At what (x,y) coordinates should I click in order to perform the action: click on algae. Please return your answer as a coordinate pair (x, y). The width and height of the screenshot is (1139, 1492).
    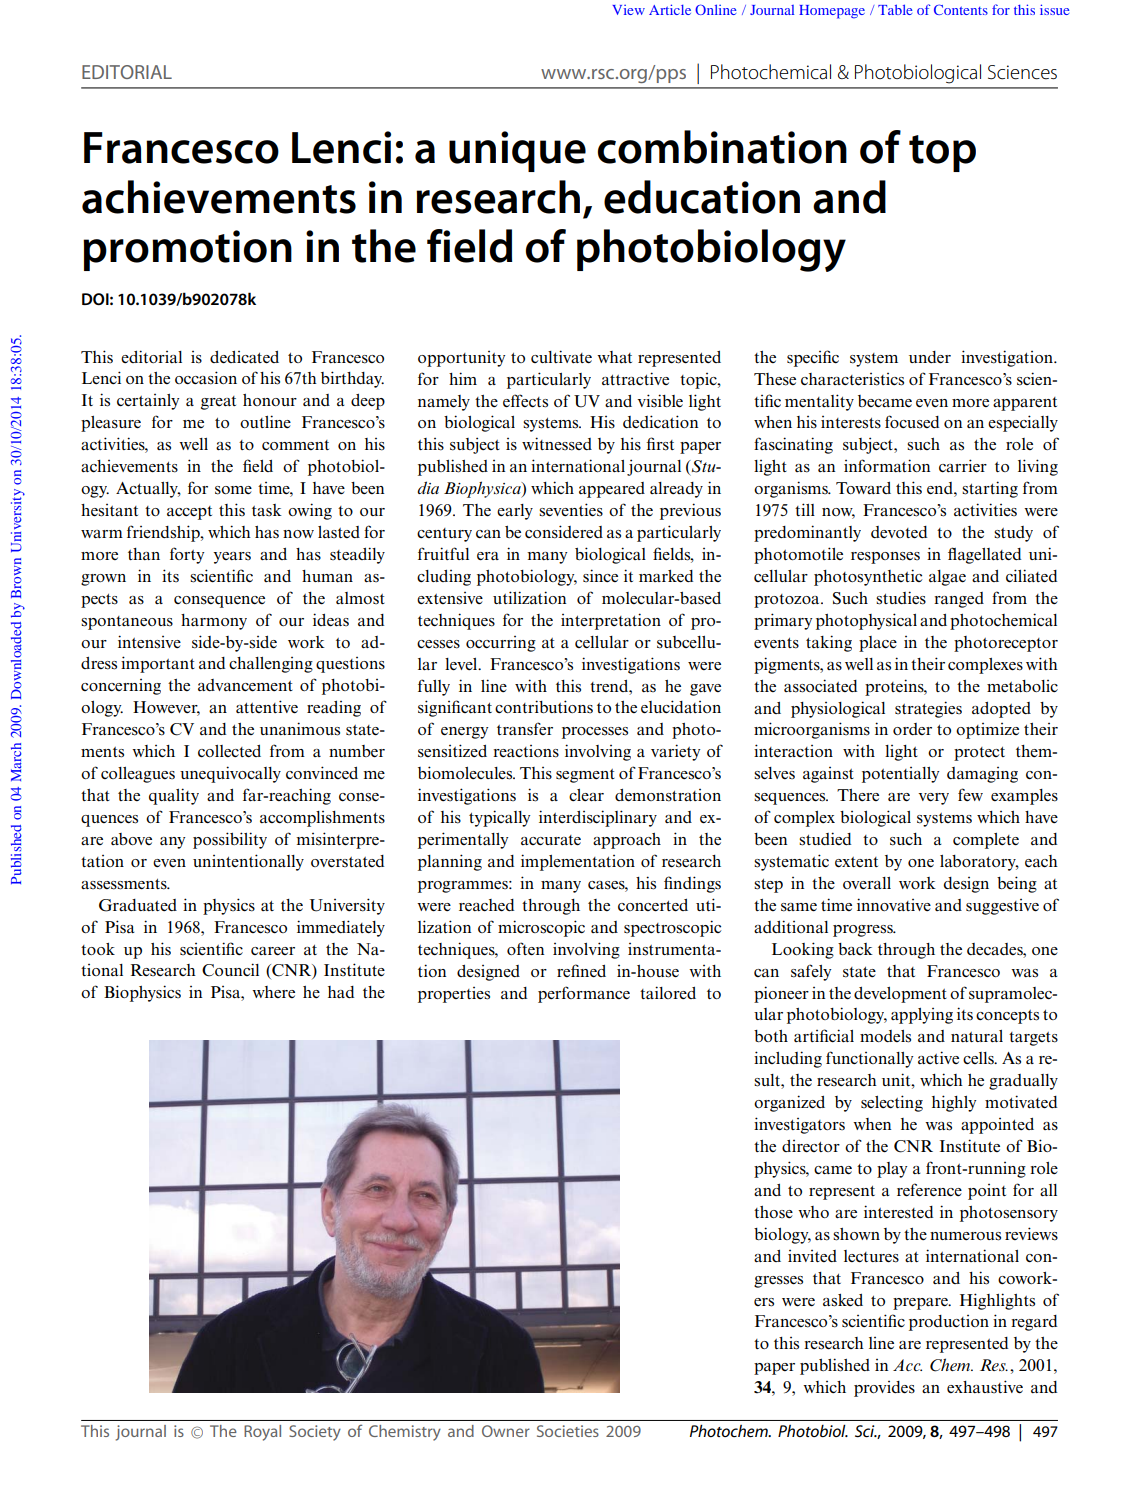
    Looking at the image, I should click on (947, 578).
